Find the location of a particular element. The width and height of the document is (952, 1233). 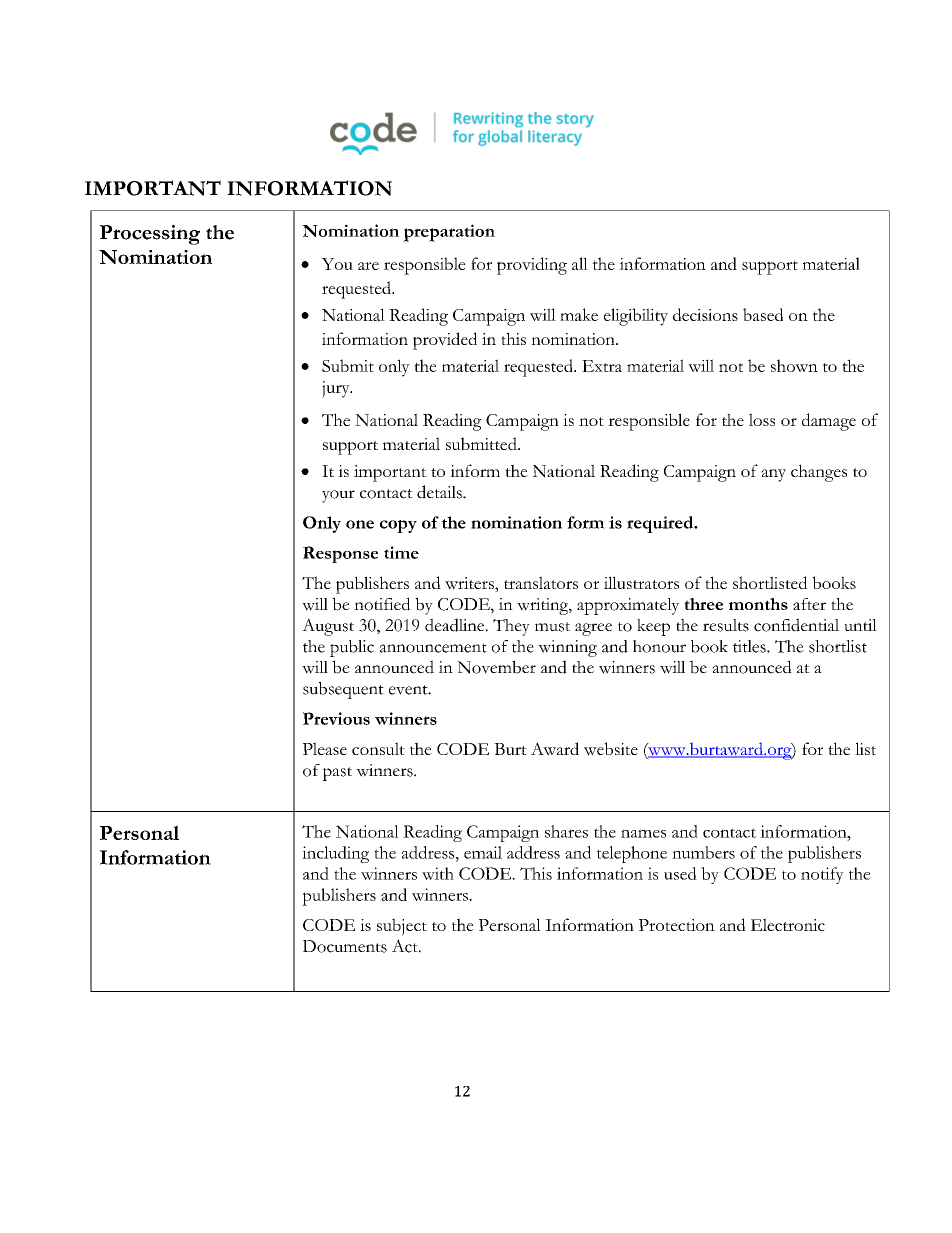

writers is located at coordinates (470, 584).
